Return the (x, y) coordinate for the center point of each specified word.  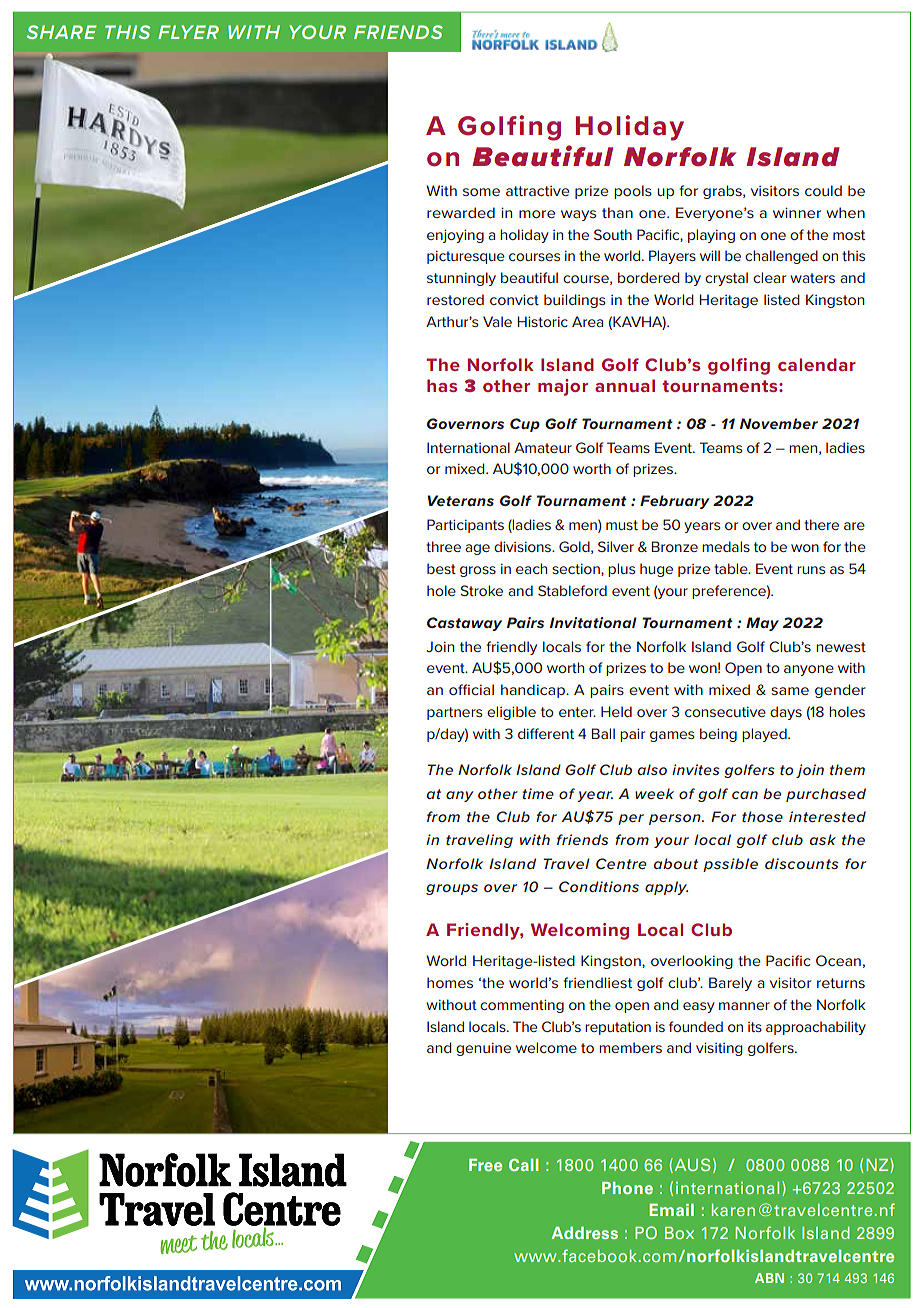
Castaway (464, 624)
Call (523, 1165)
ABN (769, 1278)
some (481, 192)
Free (485, 1165)
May (762, 624)
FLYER (188, 32)
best (441, 568)
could (823, 190)
